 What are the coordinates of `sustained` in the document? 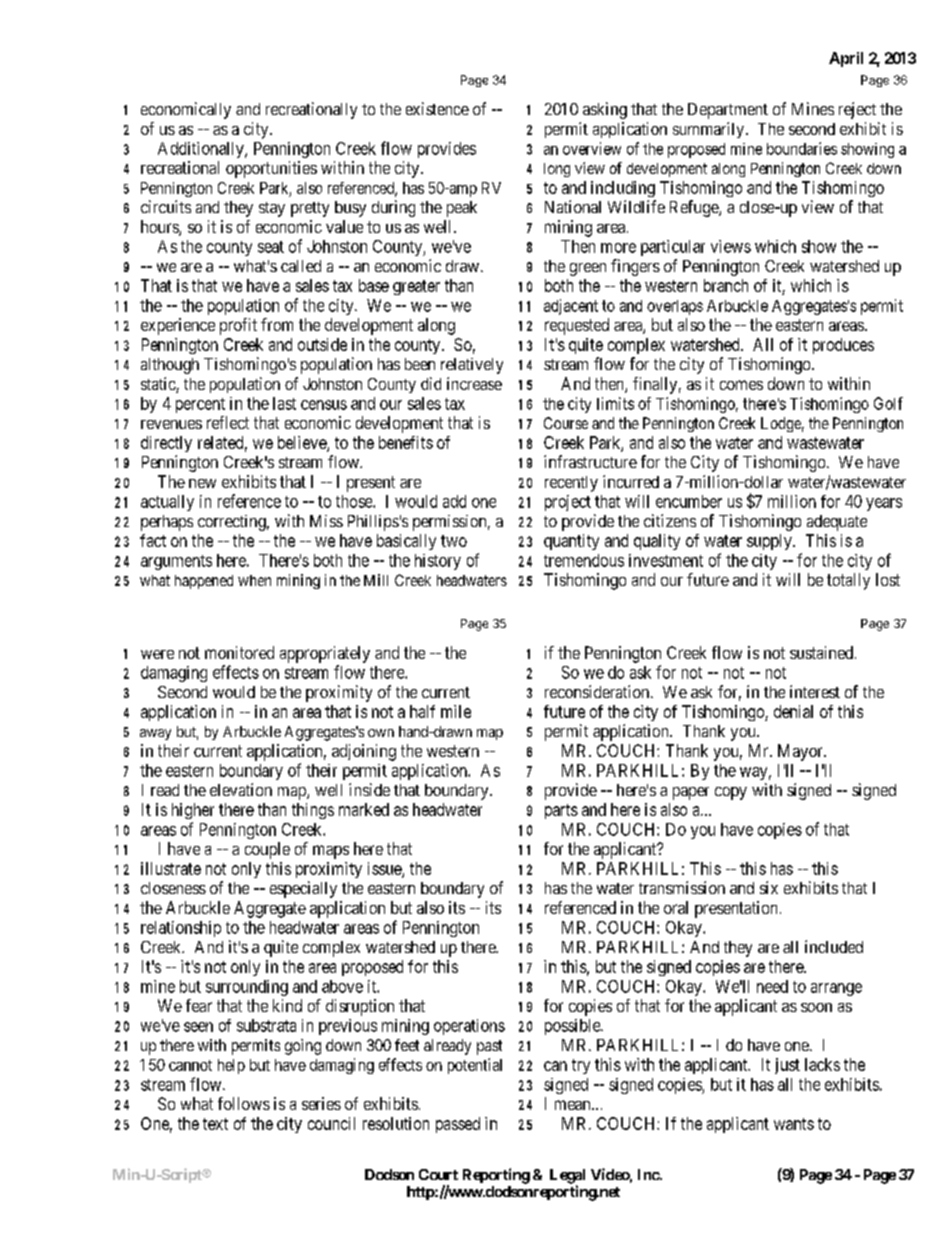 It's located at (821, 652).
